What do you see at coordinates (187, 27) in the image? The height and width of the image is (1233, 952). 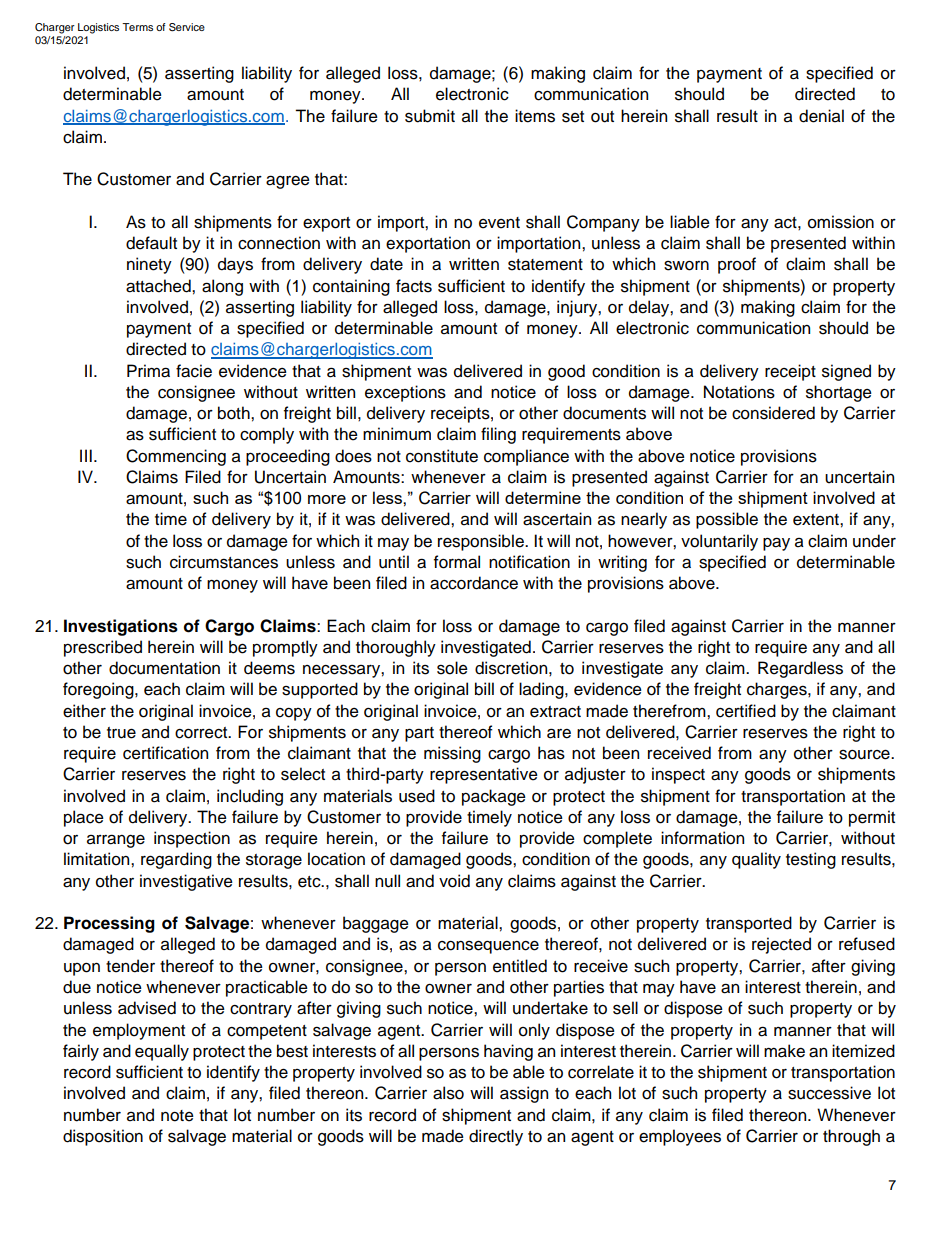 I see `Service` at bounding box center [187, 27].
